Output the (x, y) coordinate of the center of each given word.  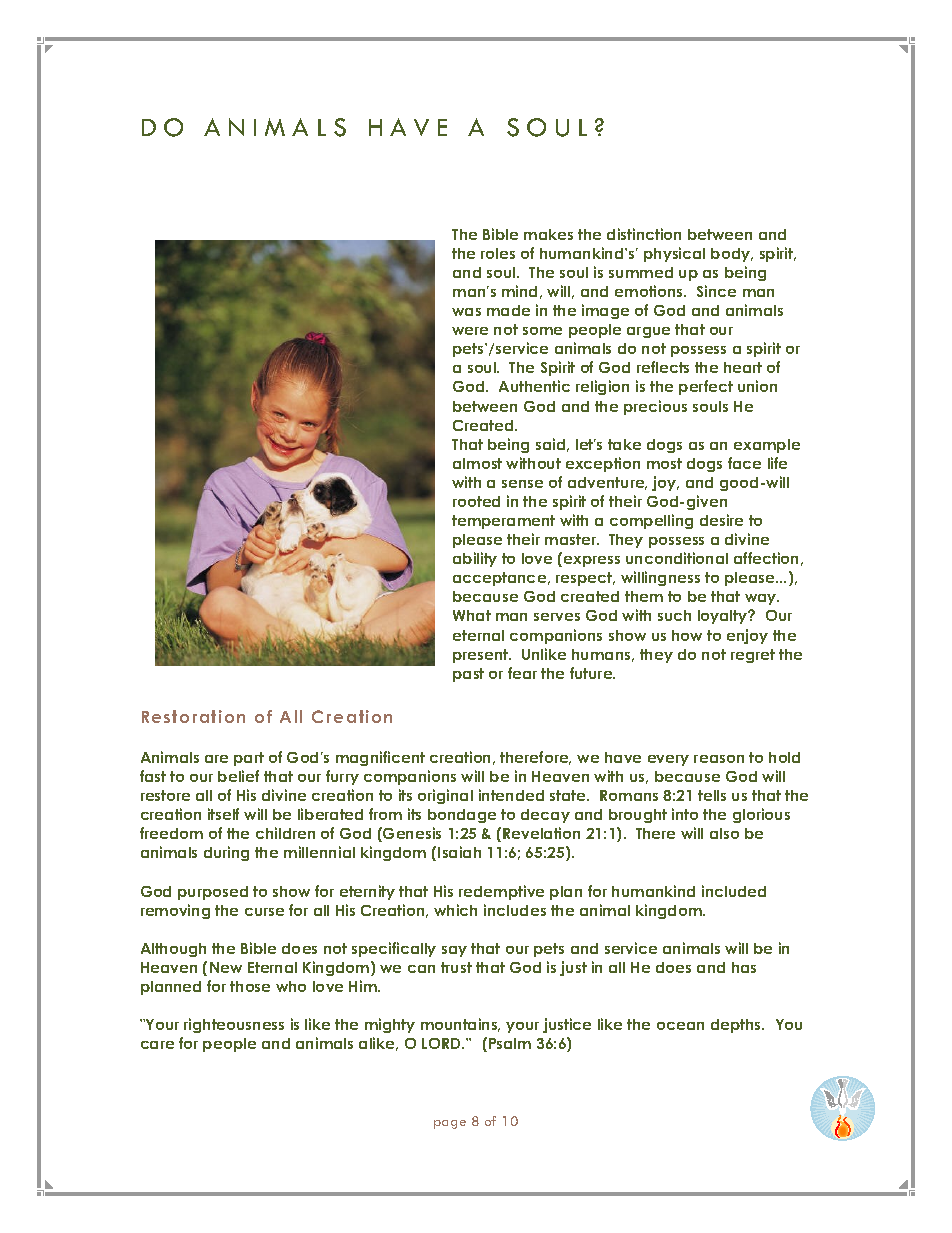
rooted (476, 501)
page (450, 1124)
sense (522, 484)
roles (498, 253)
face (744, 463)
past (468, 675)
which (455, 910)
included (734, 891)
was (466, 312)
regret (753, 656)
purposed (213, 893)
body (732, 255)
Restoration (193, 716)
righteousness (234, 1025)
